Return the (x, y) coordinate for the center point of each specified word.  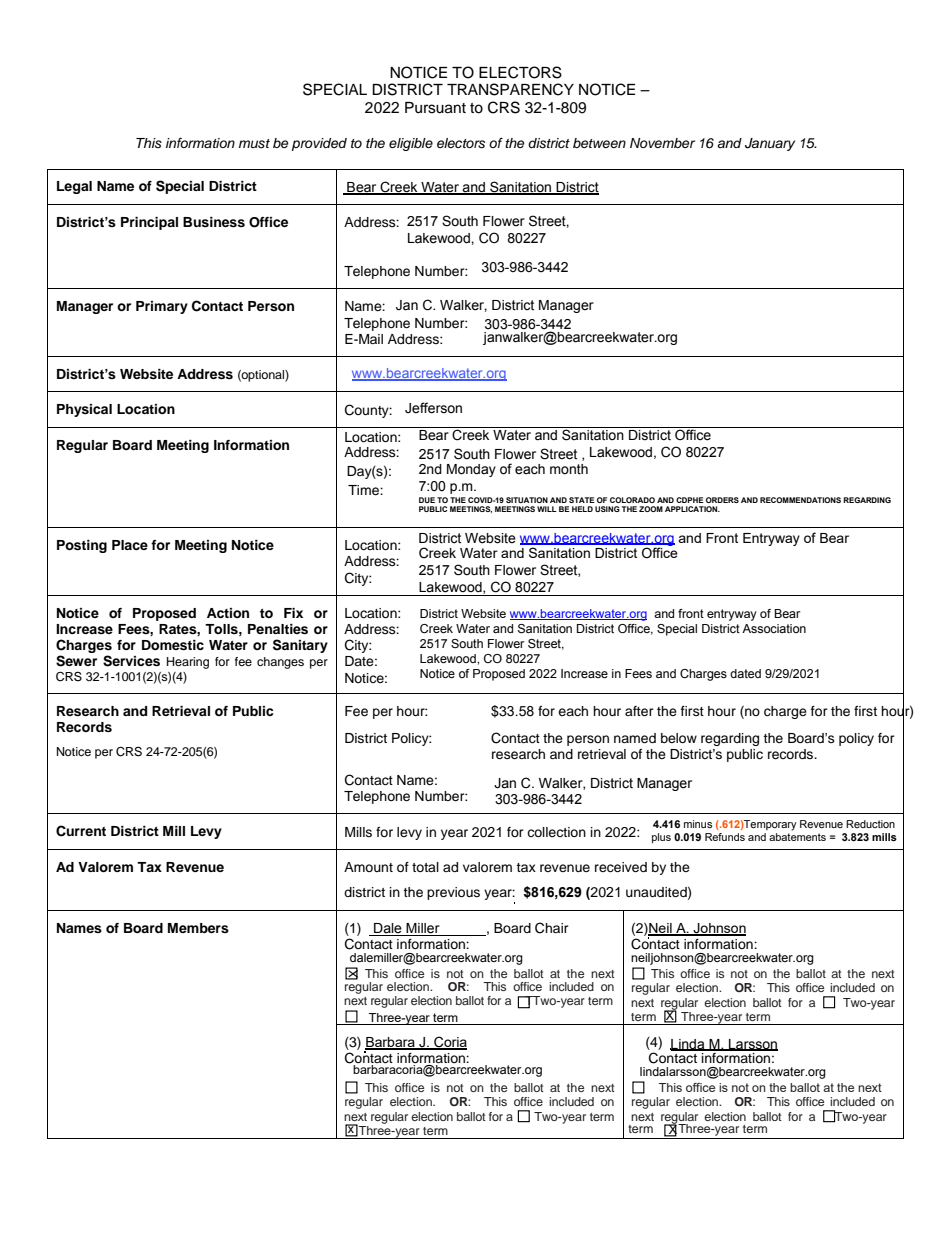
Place (130, 545)
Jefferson (433, 408)
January (770, 144)
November (662, 143)
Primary (162, 307)
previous (453, 893)
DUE (427, 500)
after (639, 711)
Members (198, 928)
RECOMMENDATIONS (800, 500)
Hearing (188, 663)
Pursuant (435, 108)
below (679, 738)
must (254, 144)
